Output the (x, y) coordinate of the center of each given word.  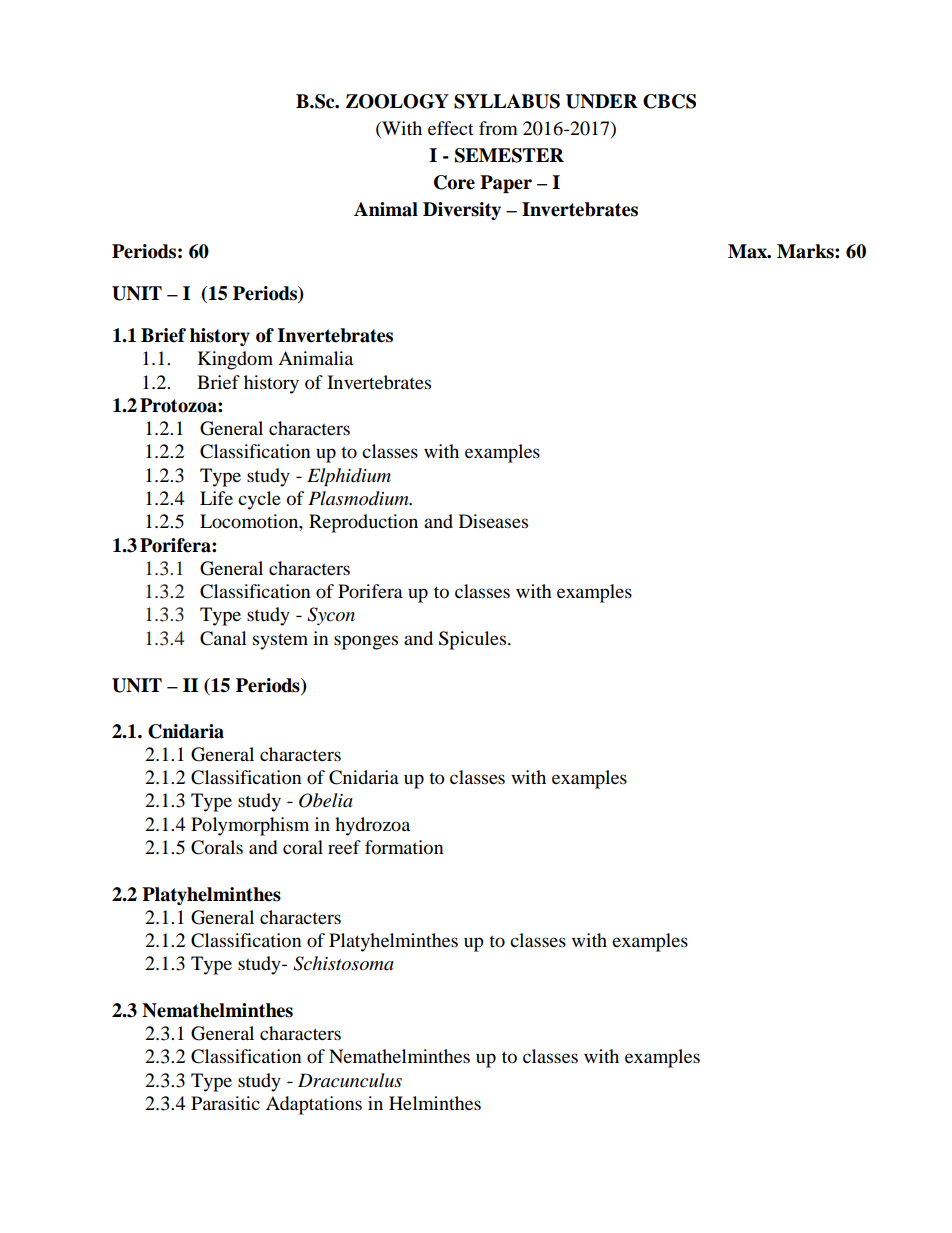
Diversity (462, 211)
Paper (506, 184)
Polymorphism (250, 826)
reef (344, 847)
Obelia (326, 800)
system (280, 642)
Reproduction (363, 523)
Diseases (493, 521)
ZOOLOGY (397, 101)
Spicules (474, 640)
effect (451, 128)
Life (216, 498)
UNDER (602, 101)
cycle (259, 500)
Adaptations (314, 1105)
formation (404, 847)
